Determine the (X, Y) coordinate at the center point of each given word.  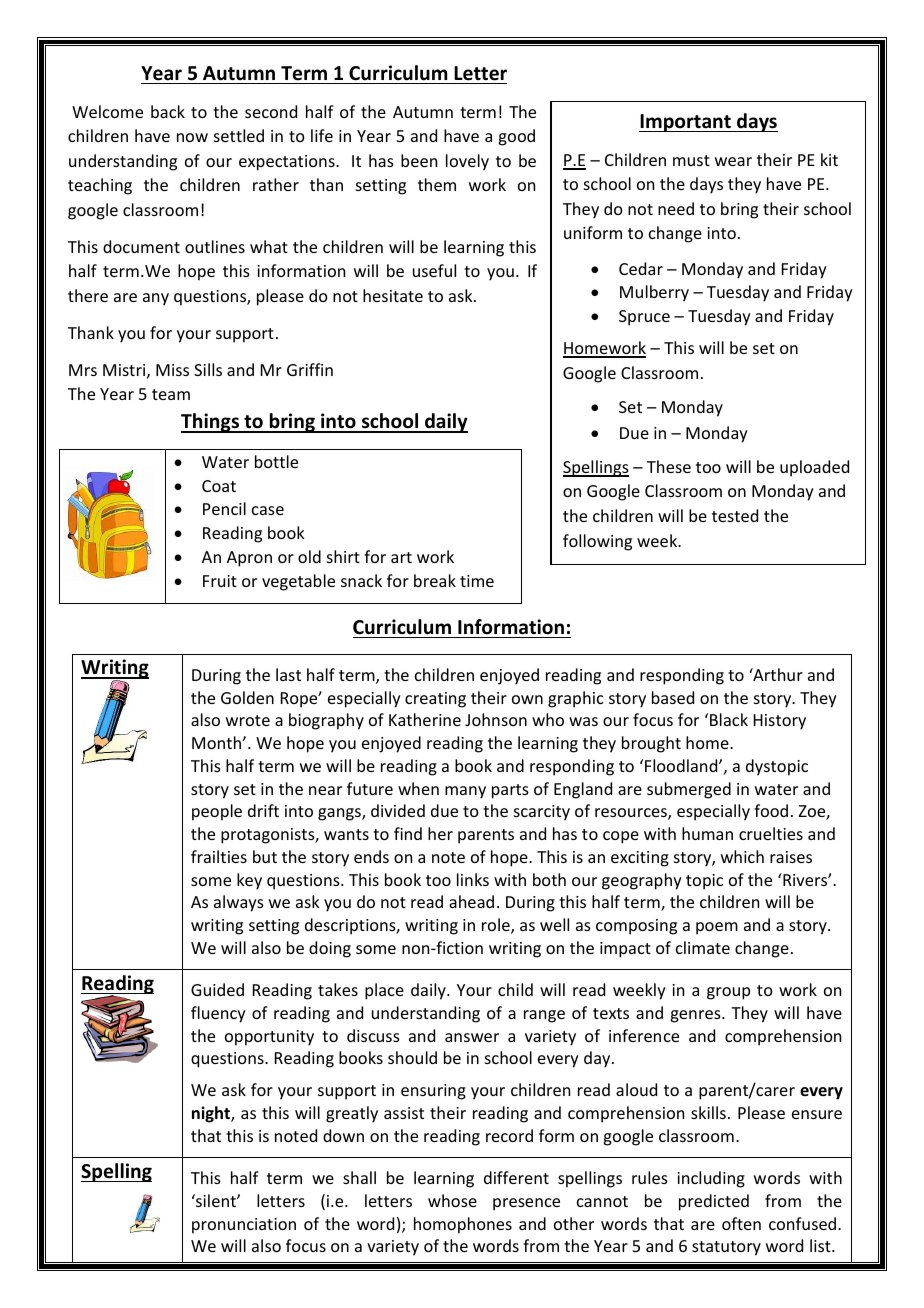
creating (435, 700)
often (741, 1223)
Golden (247, 697)
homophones (463, 1225)
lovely (467, 162)
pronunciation (244, 1226)
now (192, 137)
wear (733, 161)
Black (729, 719)
